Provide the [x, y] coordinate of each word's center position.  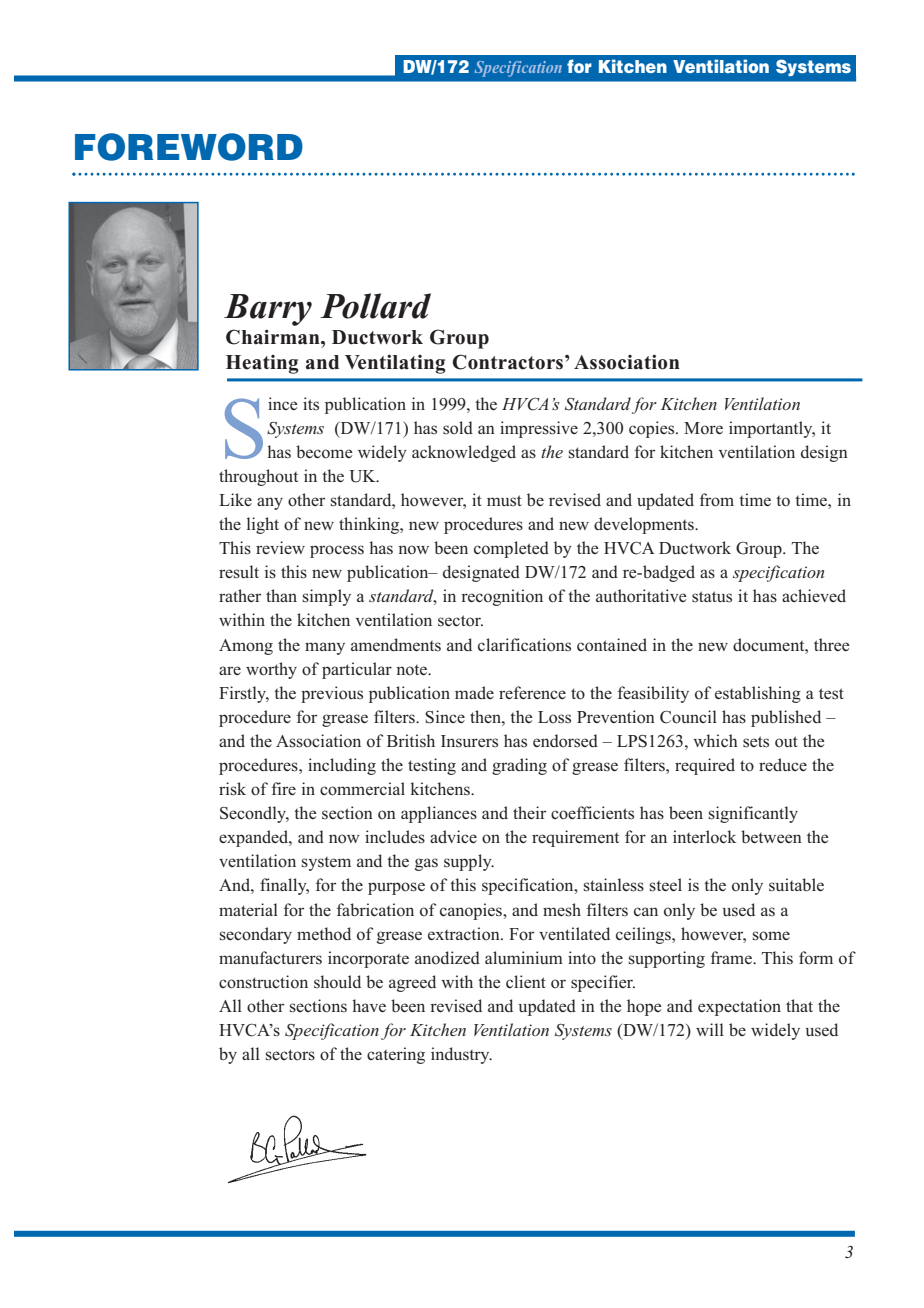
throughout [258, 477]
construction [263, 982]
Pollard [375, 306]
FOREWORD [189, 147]
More [703, 428]
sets [756, 742]
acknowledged [464, 453]
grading [519, 766]
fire [284, 788]
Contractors [507, 362]
